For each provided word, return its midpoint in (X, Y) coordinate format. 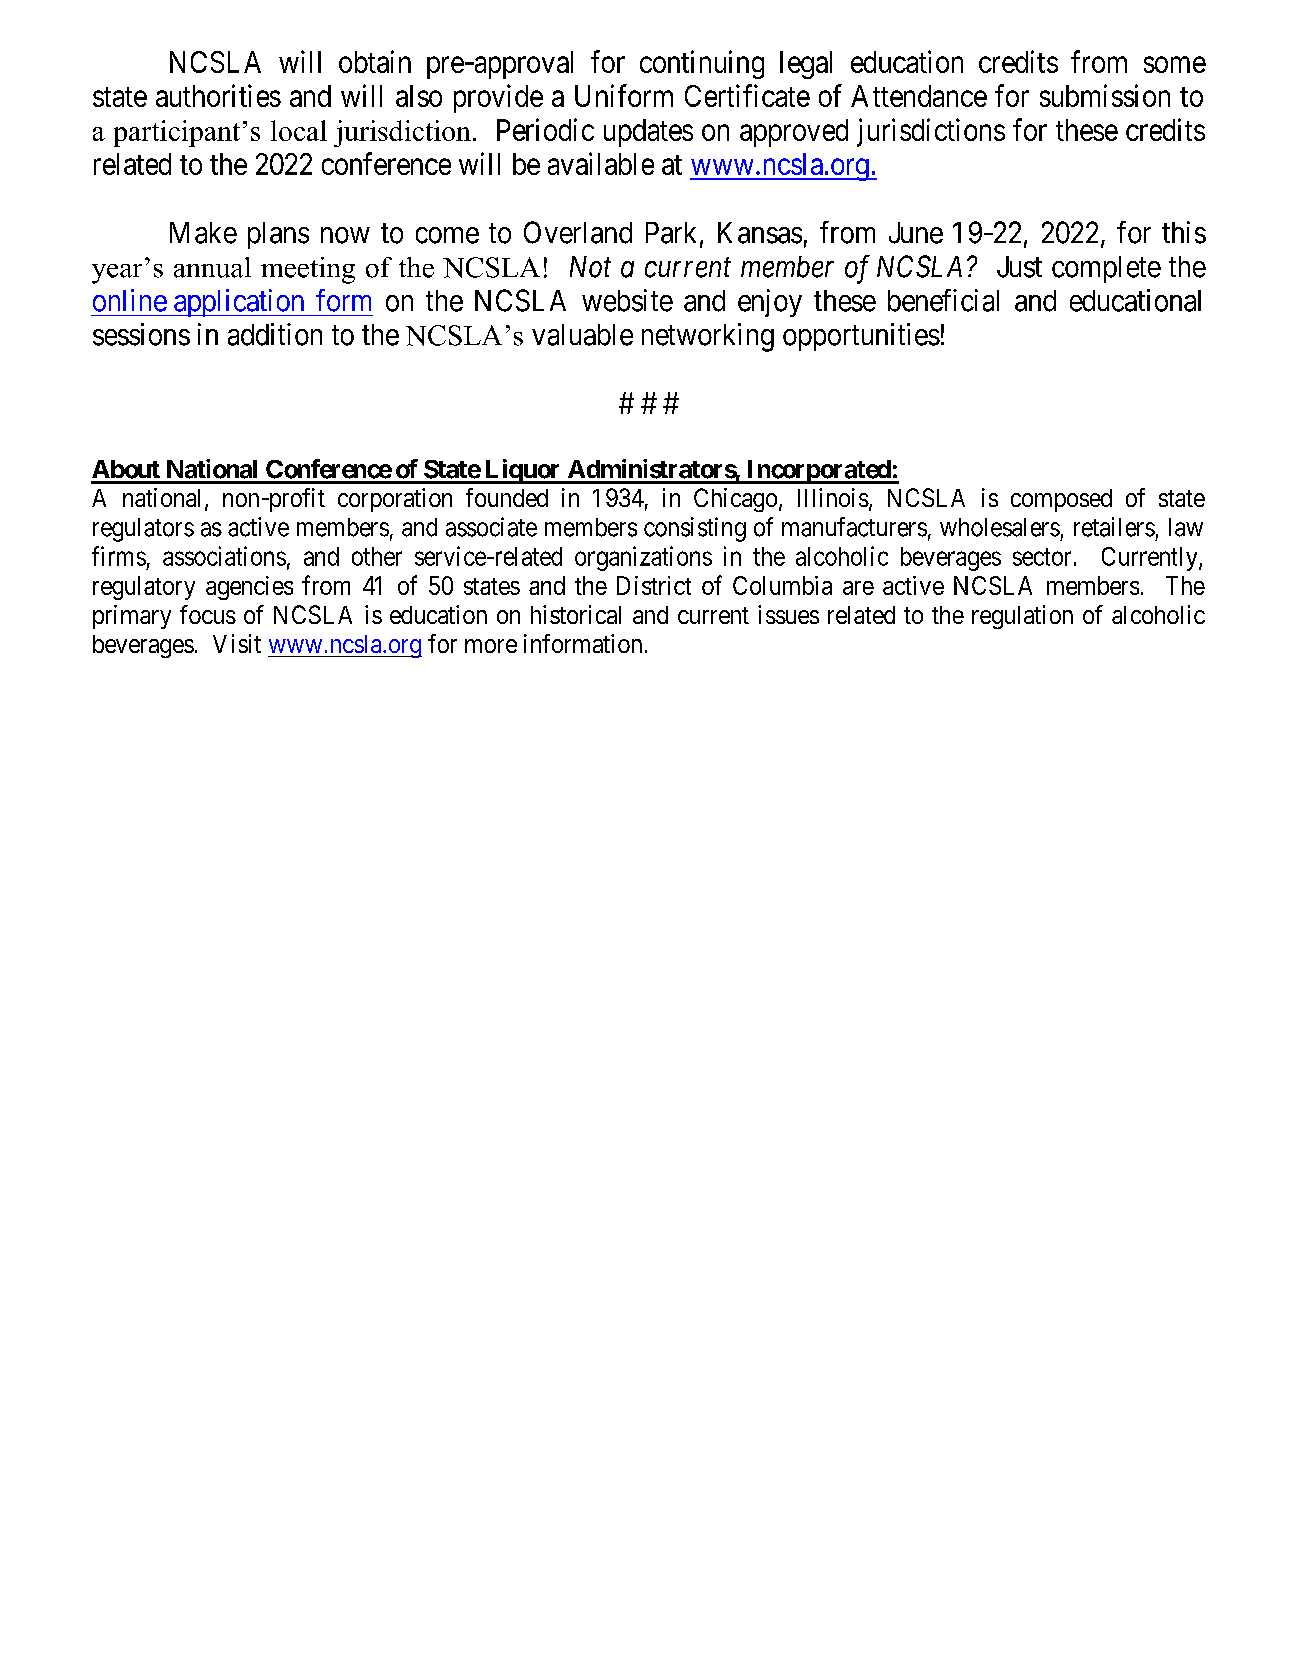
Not (590, 267)
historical (576, 614)
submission (1105, 95)
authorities (218, 95)
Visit (237, 643)
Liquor (522, 471)
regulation (1022, 617)
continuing (702, 64)
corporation (395, 500)
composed (1061, 500)
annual (212, 267)
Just (1019, 267)
